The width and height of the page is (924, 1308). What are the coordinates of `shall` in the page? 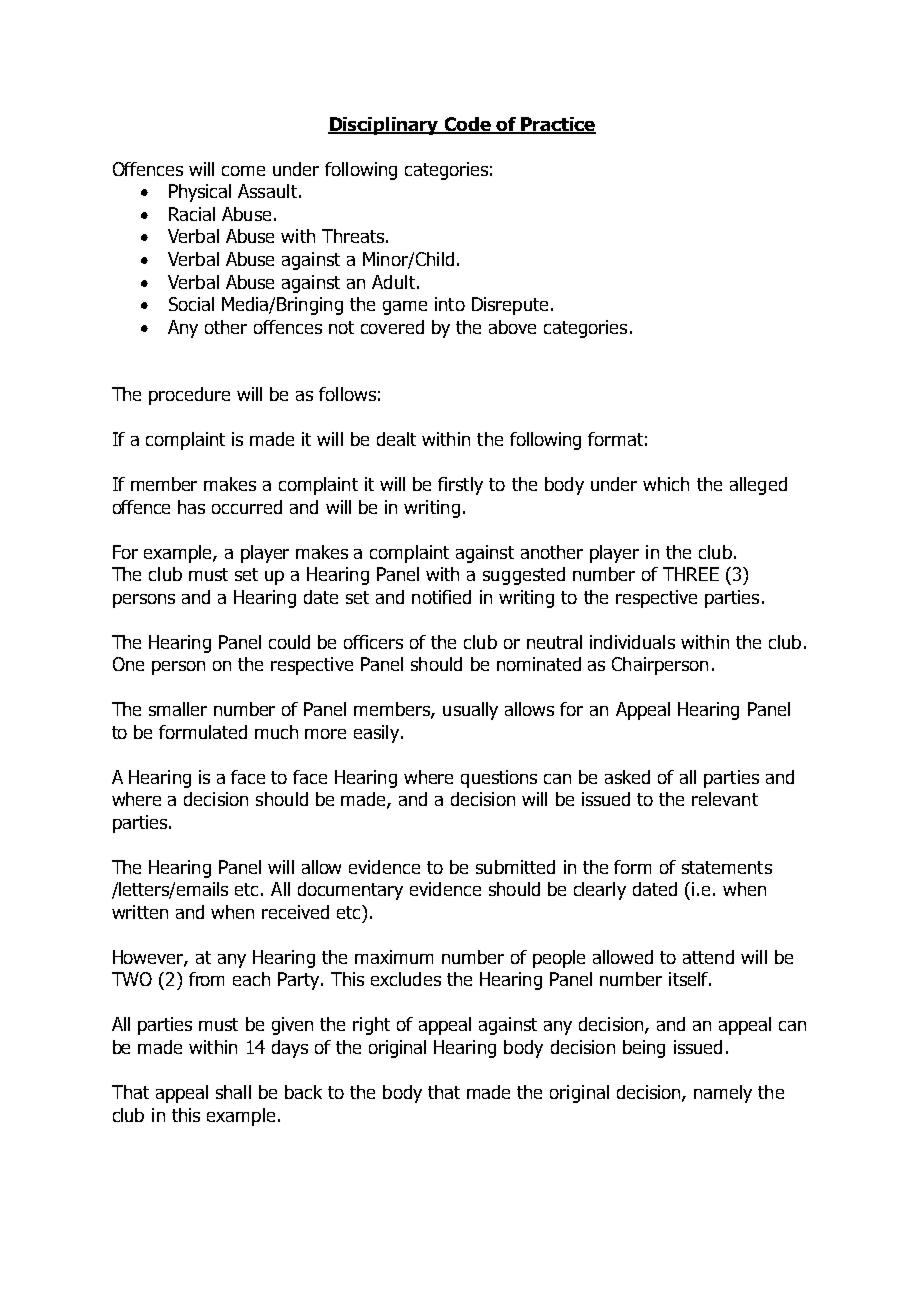 It's located at (233, 1092).
